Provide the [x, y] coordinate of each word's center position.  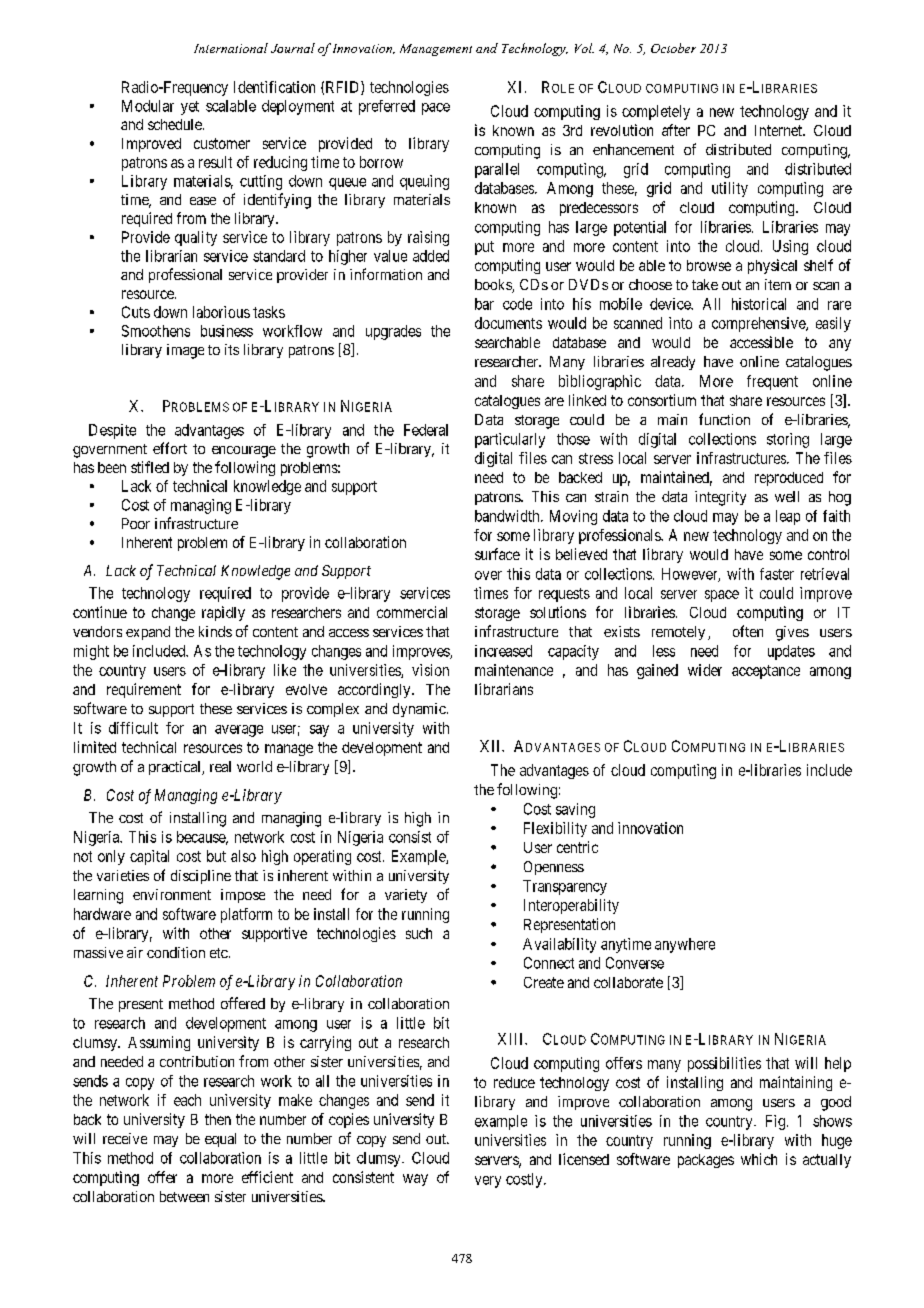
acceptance [766, 672]
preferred [387, 107]
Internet [779, 130]
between [184, 1196]
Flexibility [555, 829]
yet [190, 108]
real [220, 766]
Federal [426, 430]
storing [788, 440]
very [488, 1182]
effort [170, 448]
